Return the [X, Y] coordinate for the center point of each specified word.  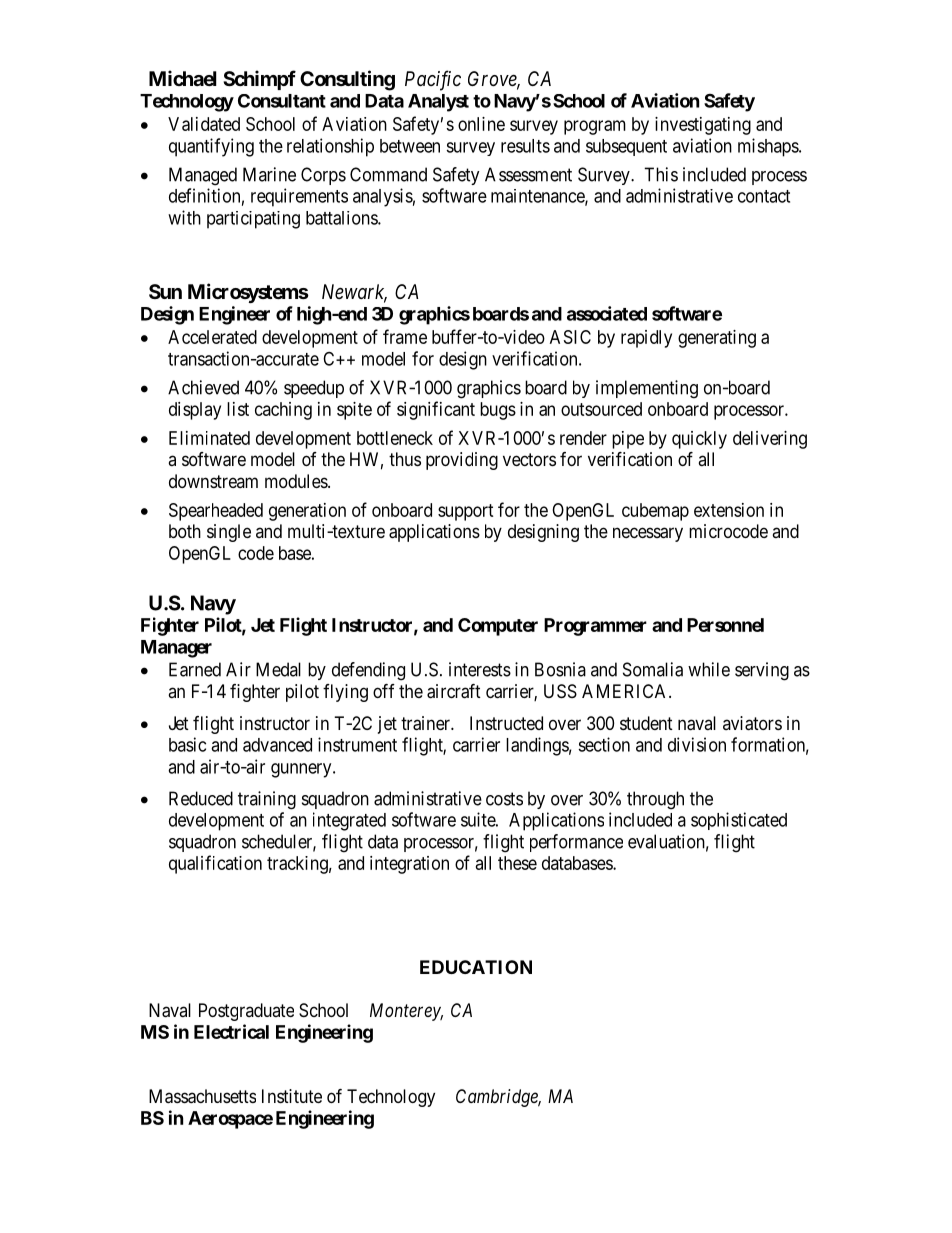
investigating [703, 126]
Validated [204, 124]
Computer [498, 627]
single [229, 533]
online [481, 124]
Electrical [231, 1031]
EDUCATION [476, 967]
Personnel [725, 625]
